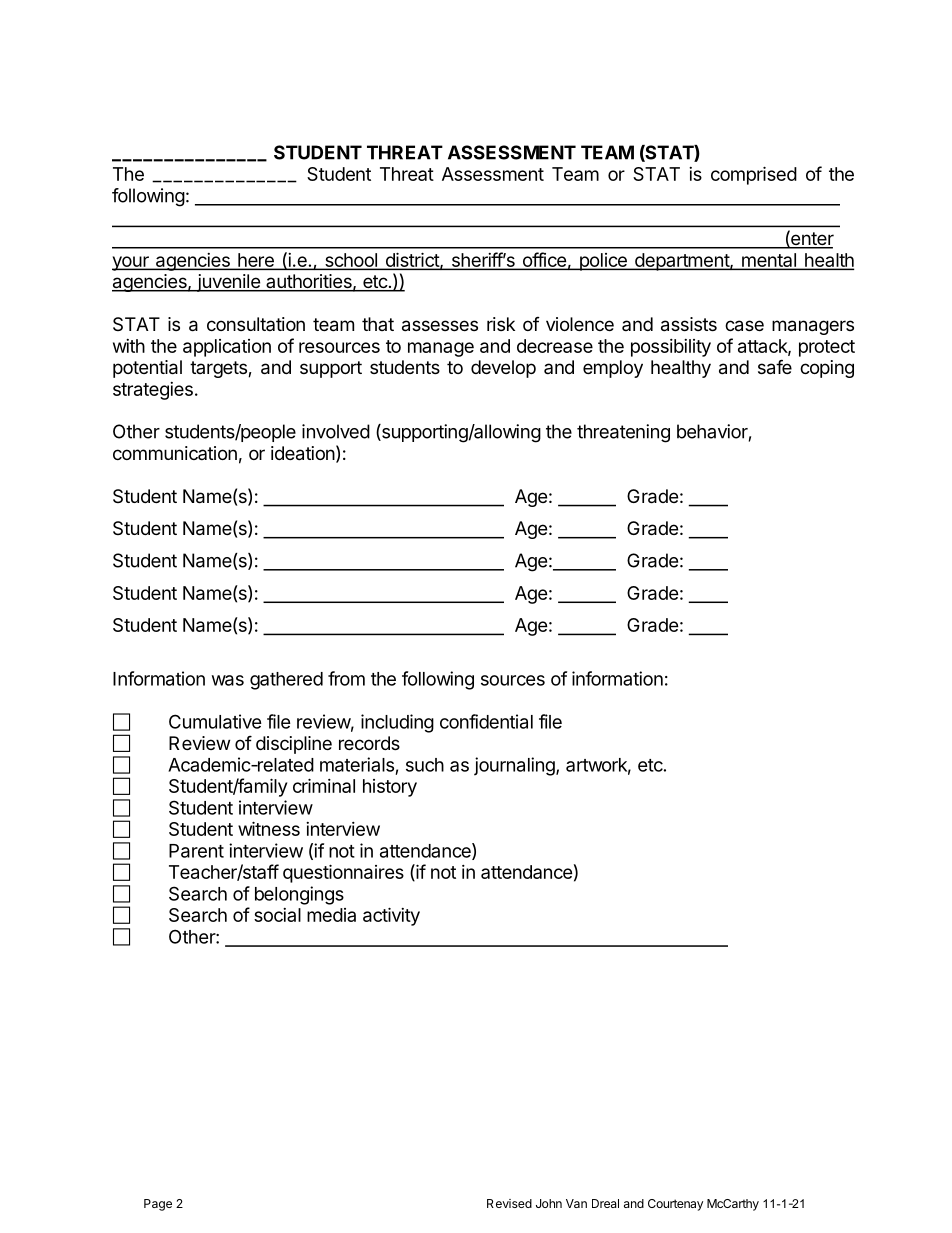  What do you see at coordinates (228, 283) in the screenshot?
I see `juvenile` at bounding box center [228, 283].
